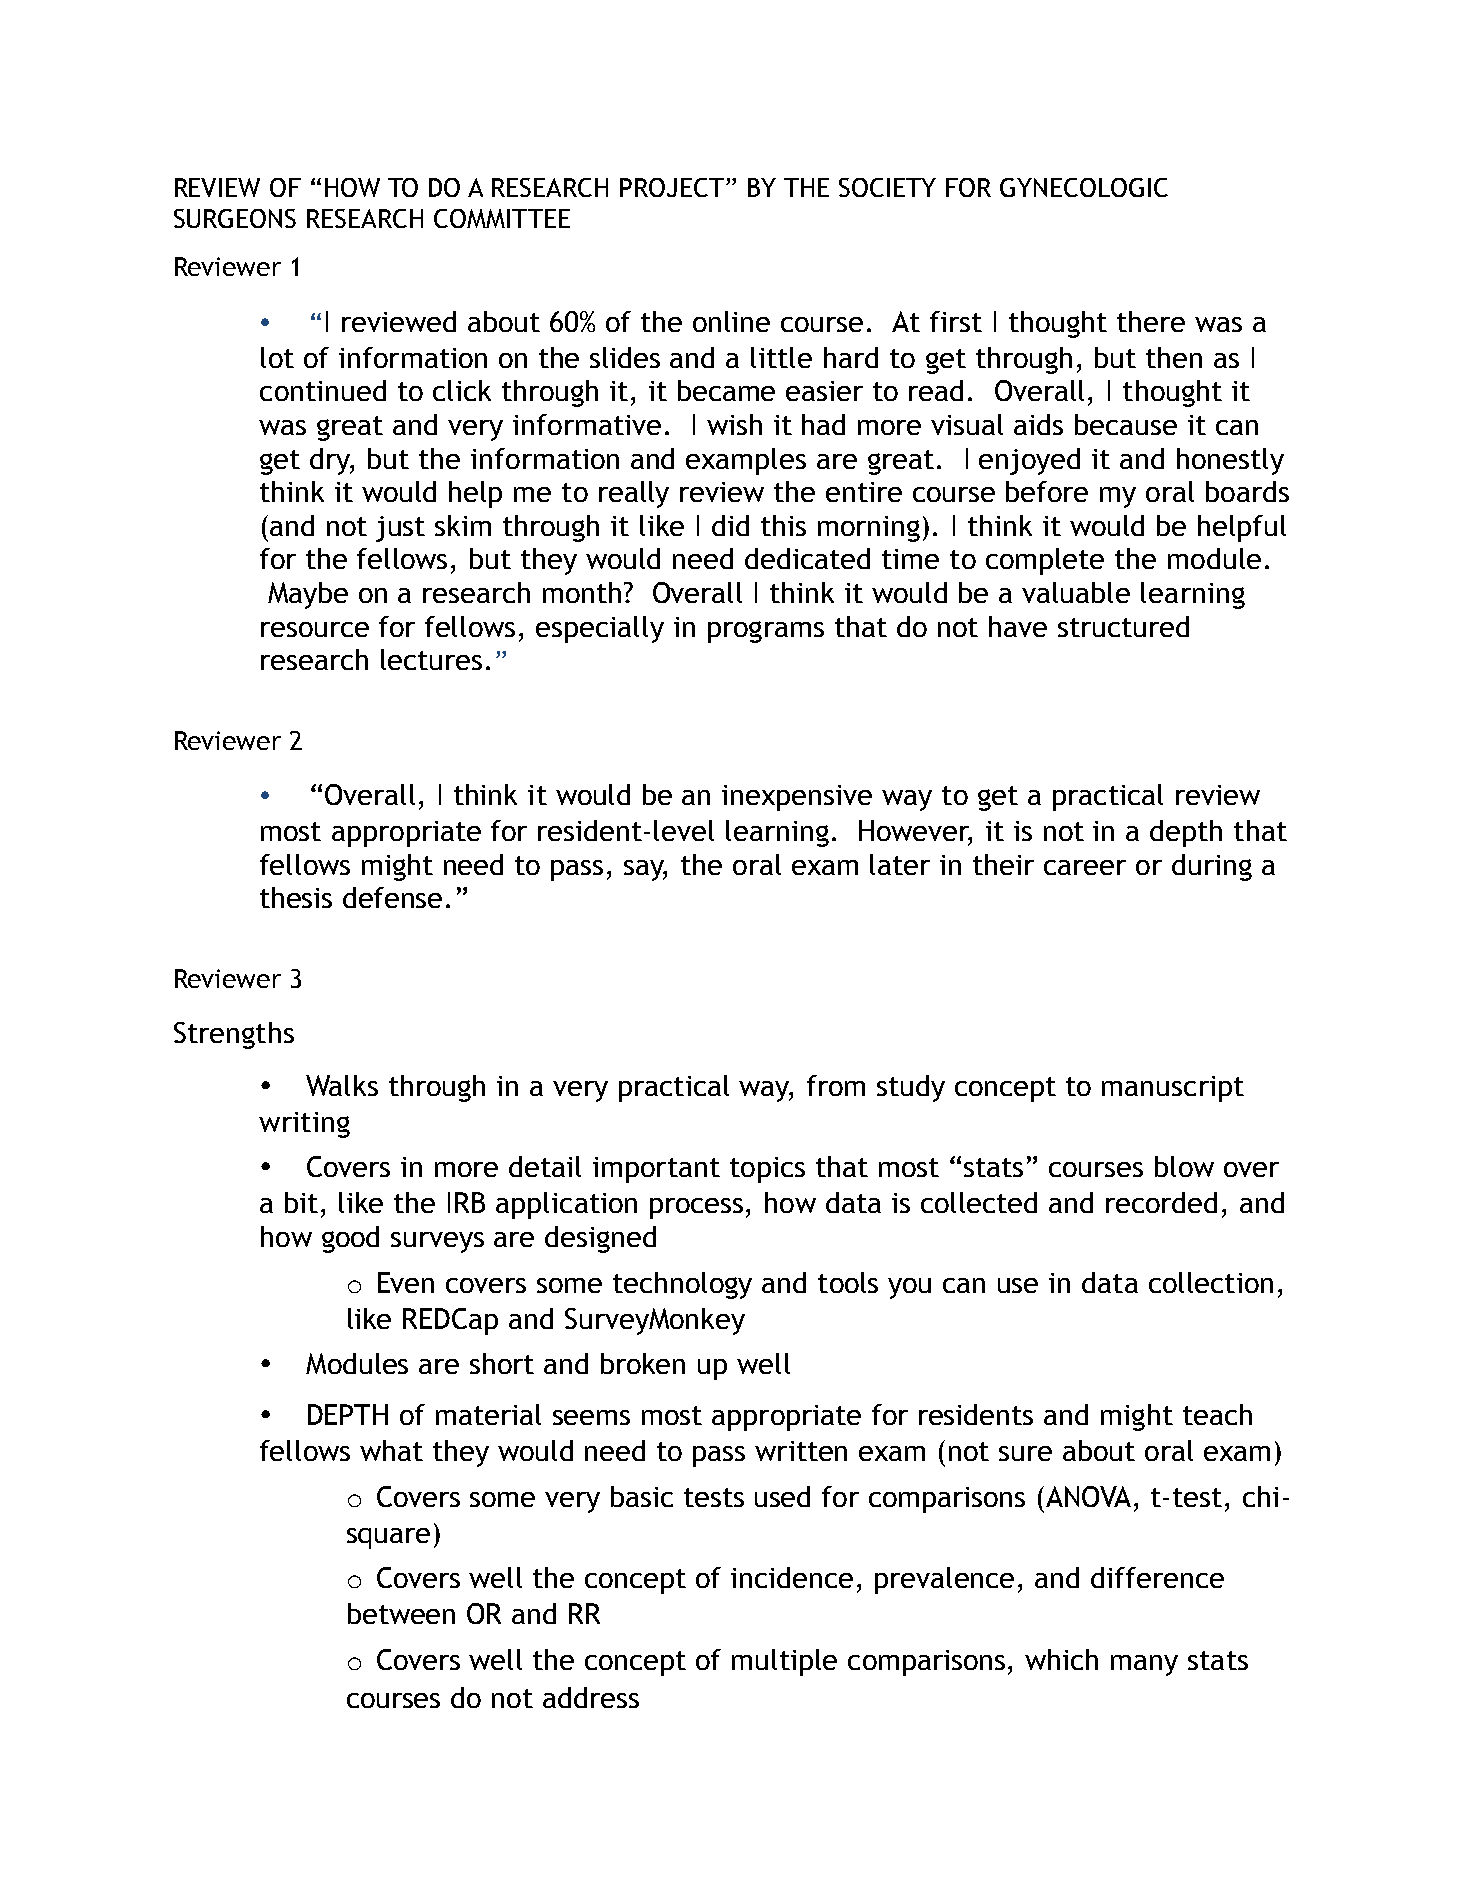 The width and height of the page is (1470, 1903). Describe the element at coordinates (900, 864) in the page. I see `later` at that location.
